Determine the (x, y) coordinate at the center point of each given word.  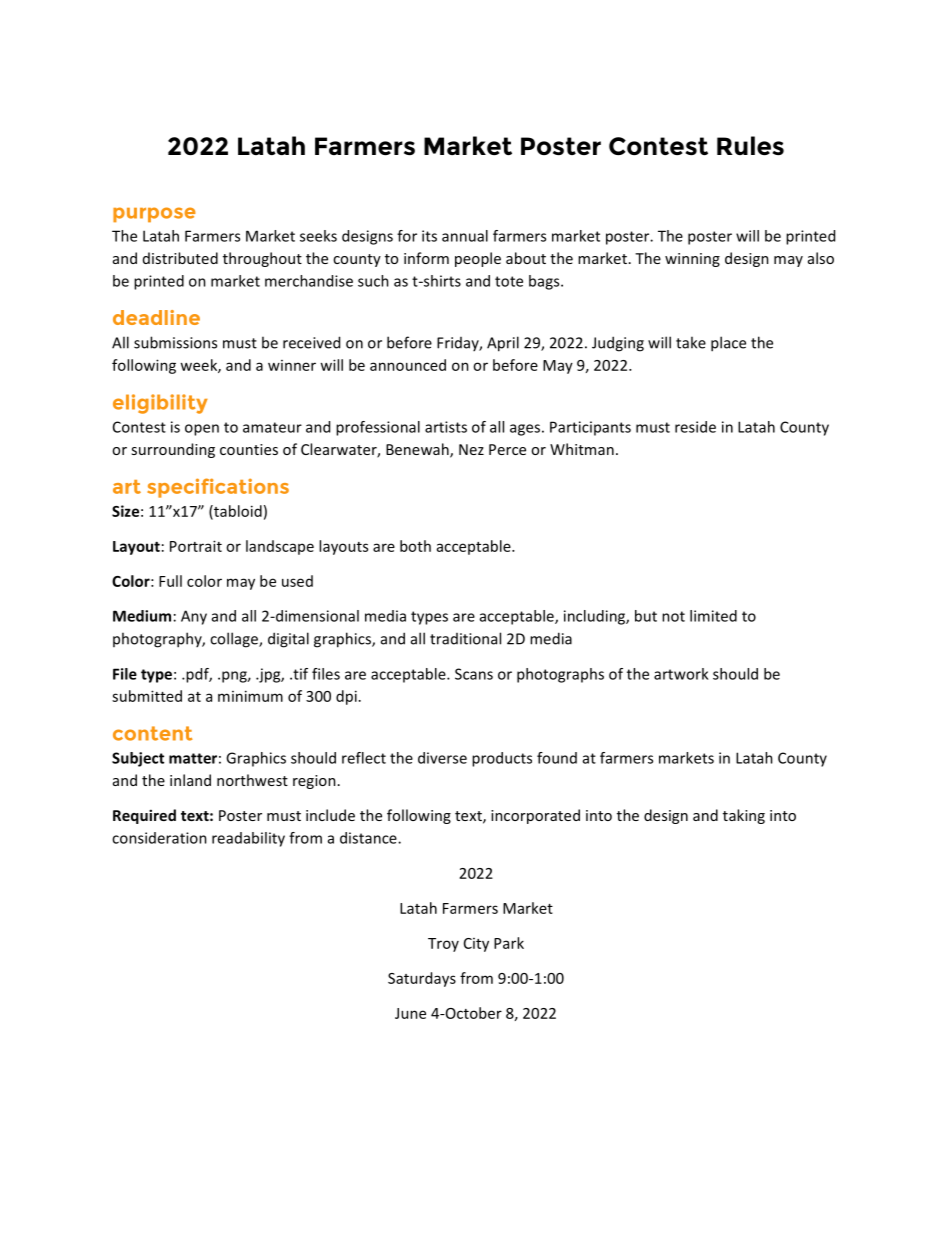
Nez (471, 449)
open (202, 430)
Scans (474, 674)
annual (465, 236)
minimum (250, 696)
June (410, 1013)
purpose (154, 214)
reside (695, 427)
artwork (681, 674)
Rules (750, 145)
